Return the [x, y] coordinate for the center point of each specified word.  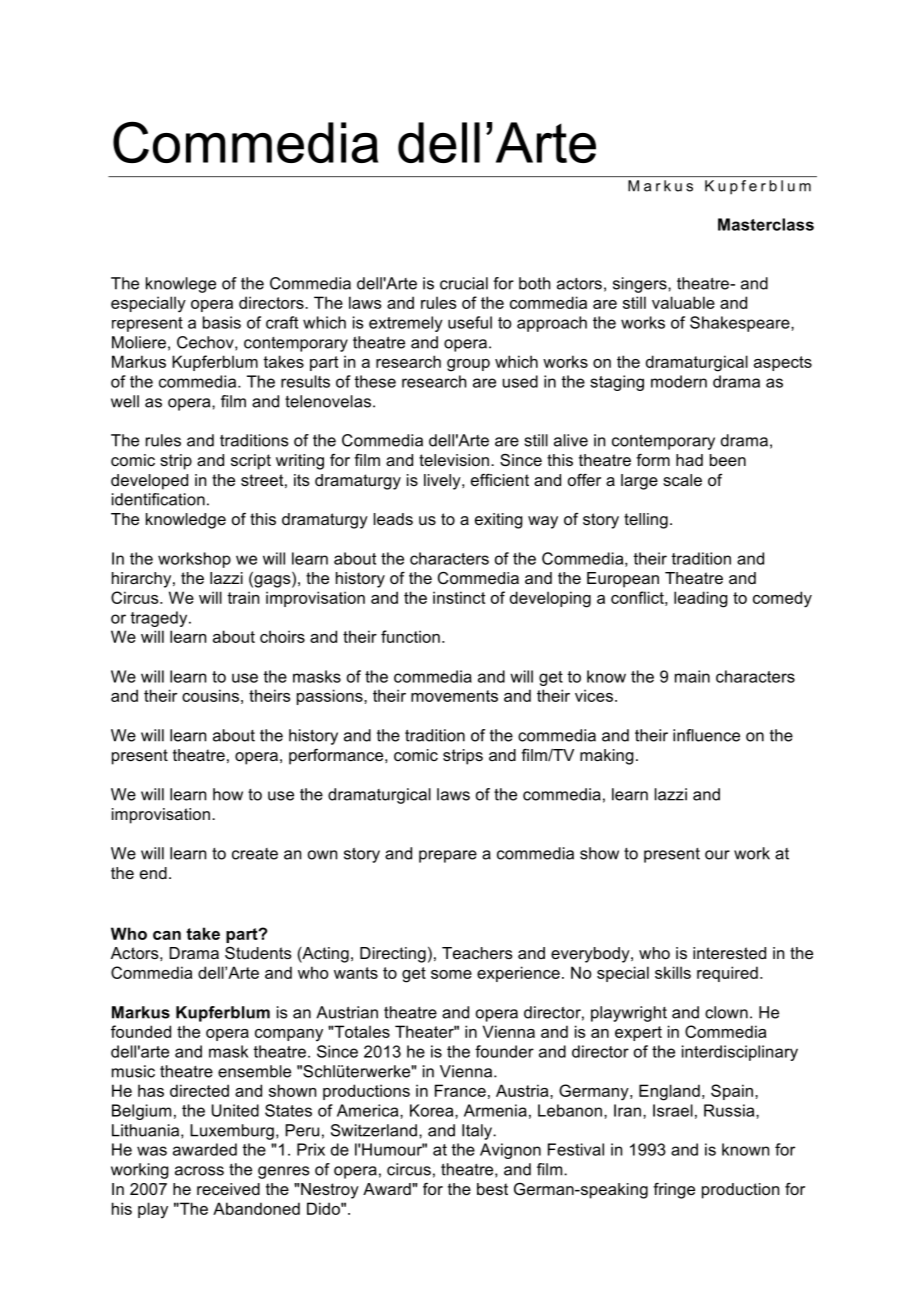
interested [729, 953]
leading [701, 599]
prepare [448, 856]
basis [222, 322]
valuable [683, 302]
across [199, 1171]
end [153, 873]
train [243, 597]
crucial [464, 283]
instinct [459, 597]
